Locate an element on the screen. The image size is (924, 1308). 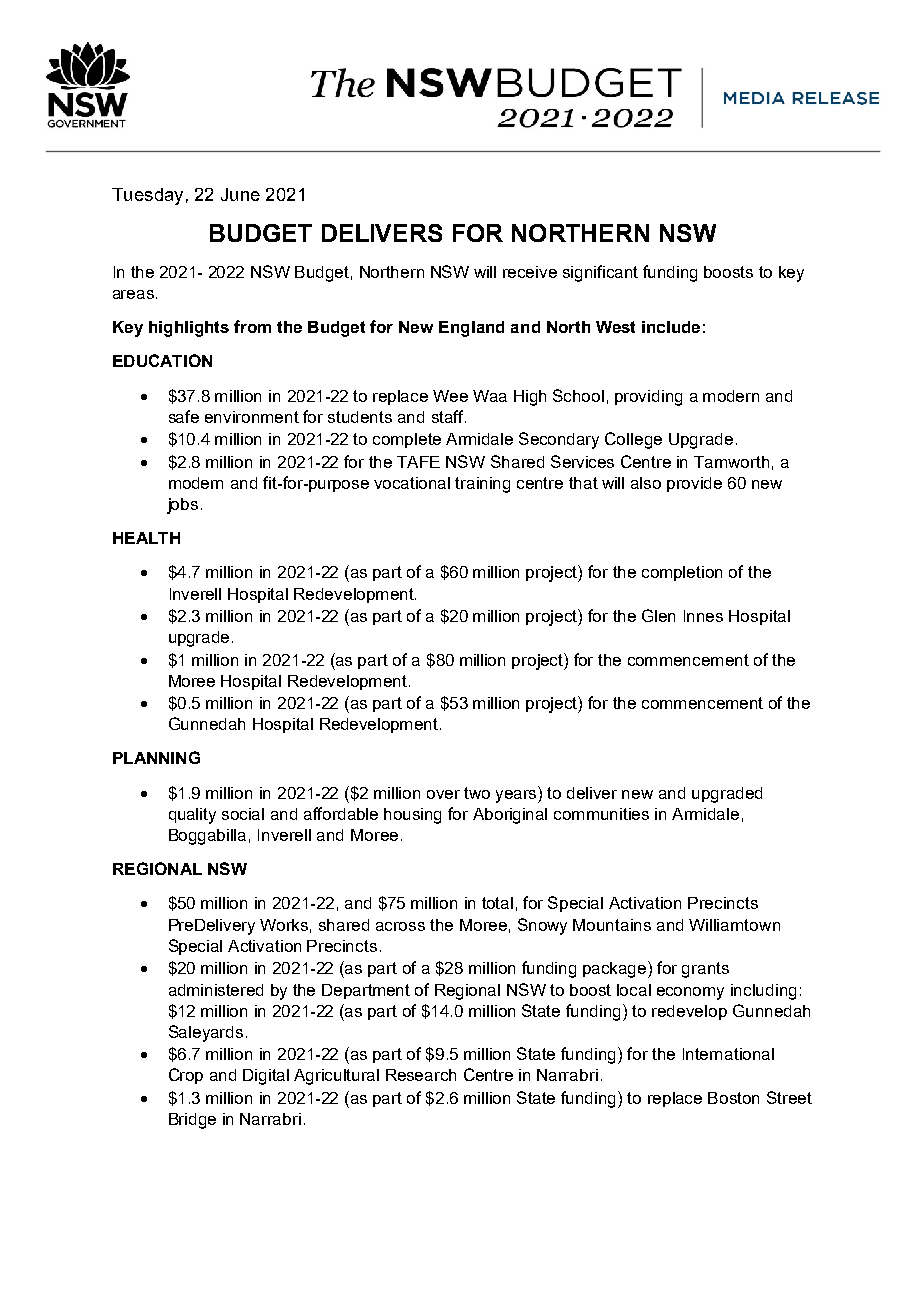
Research is located at coordinates (421, 1075).
